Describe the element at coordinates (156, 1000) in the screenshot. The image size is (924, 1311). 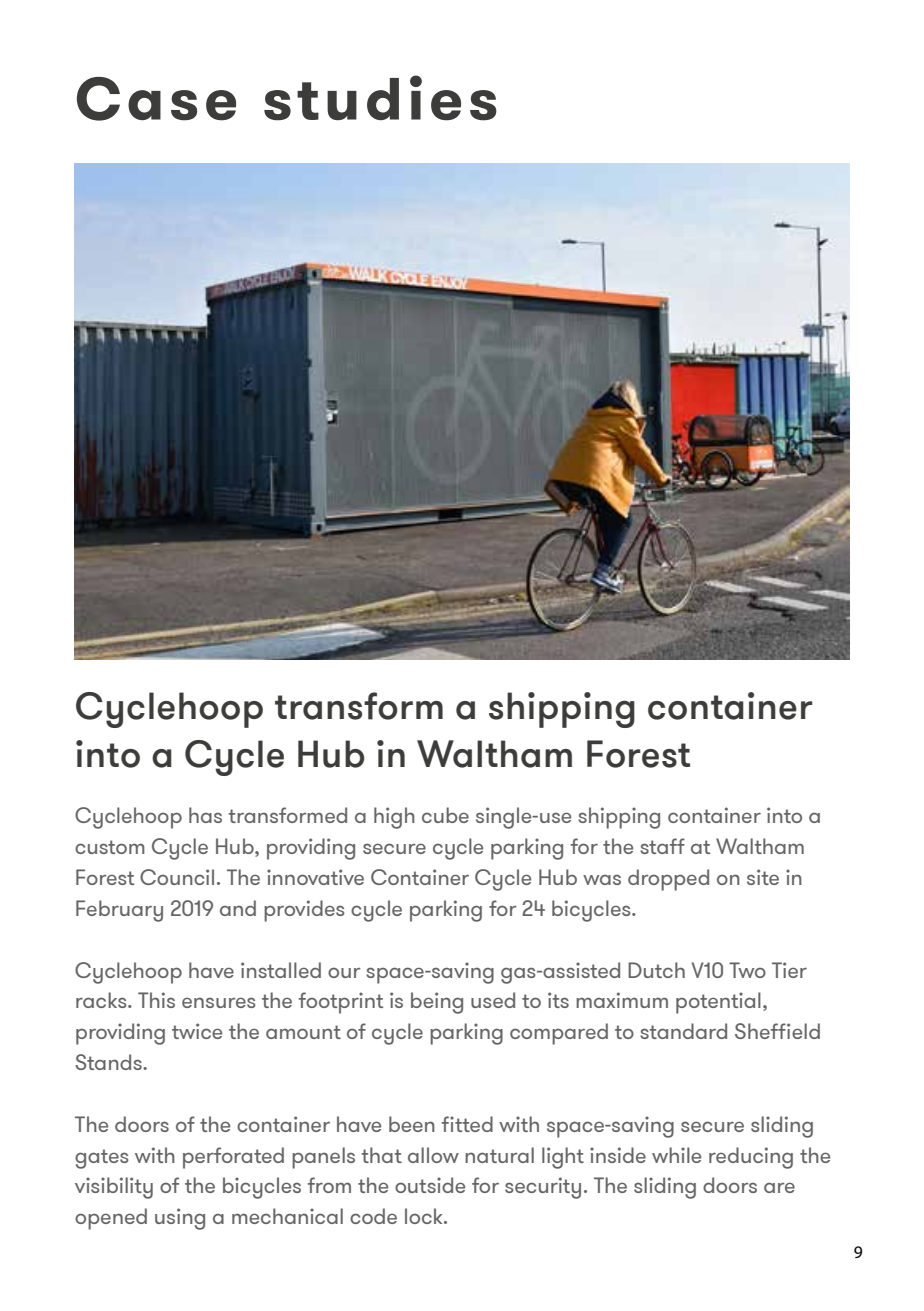
I see `This` at that location.
